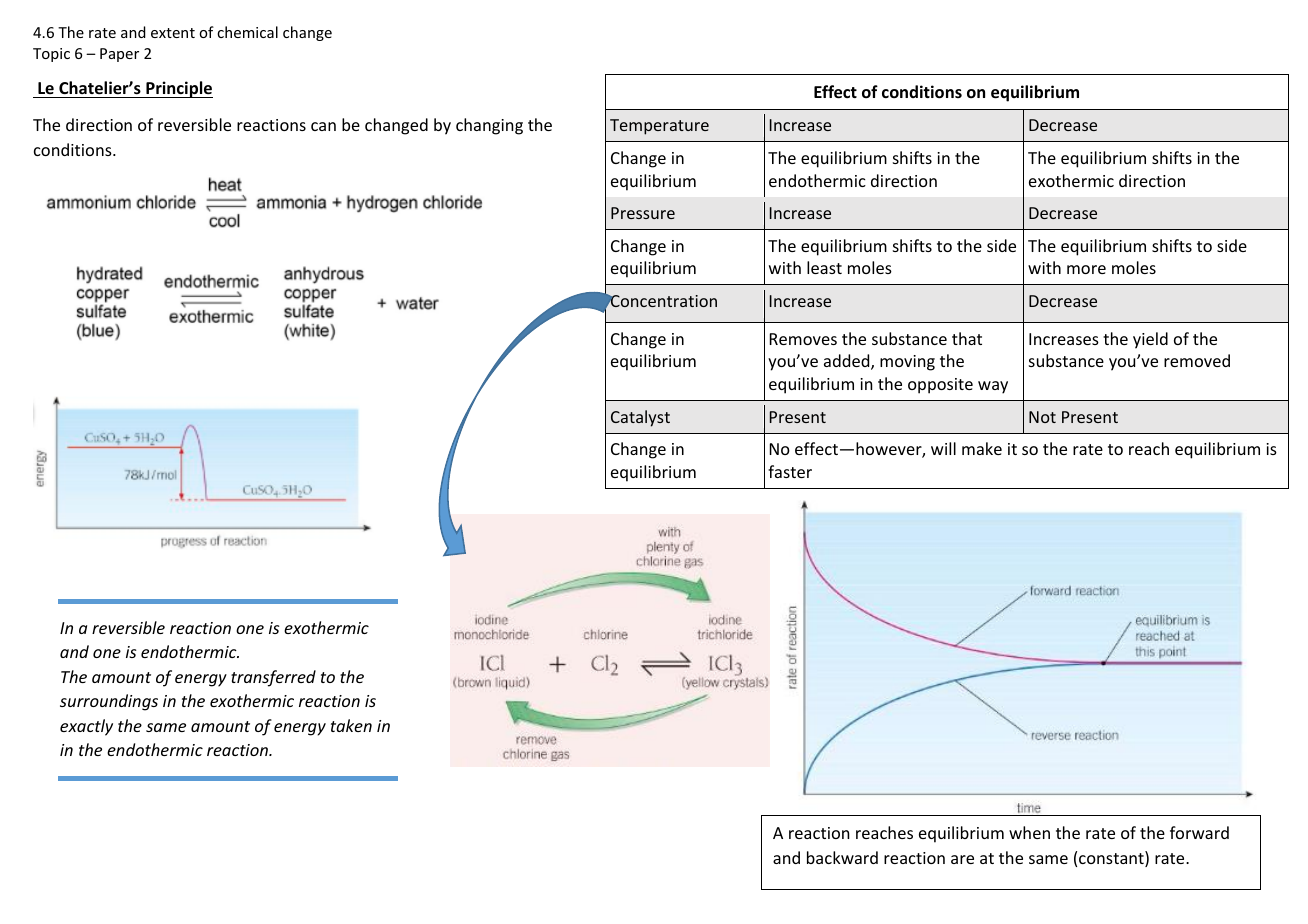  What do you see at coordinates (323, 126) in the screenshot?
I see `can` at bounding box center [323, 126].
